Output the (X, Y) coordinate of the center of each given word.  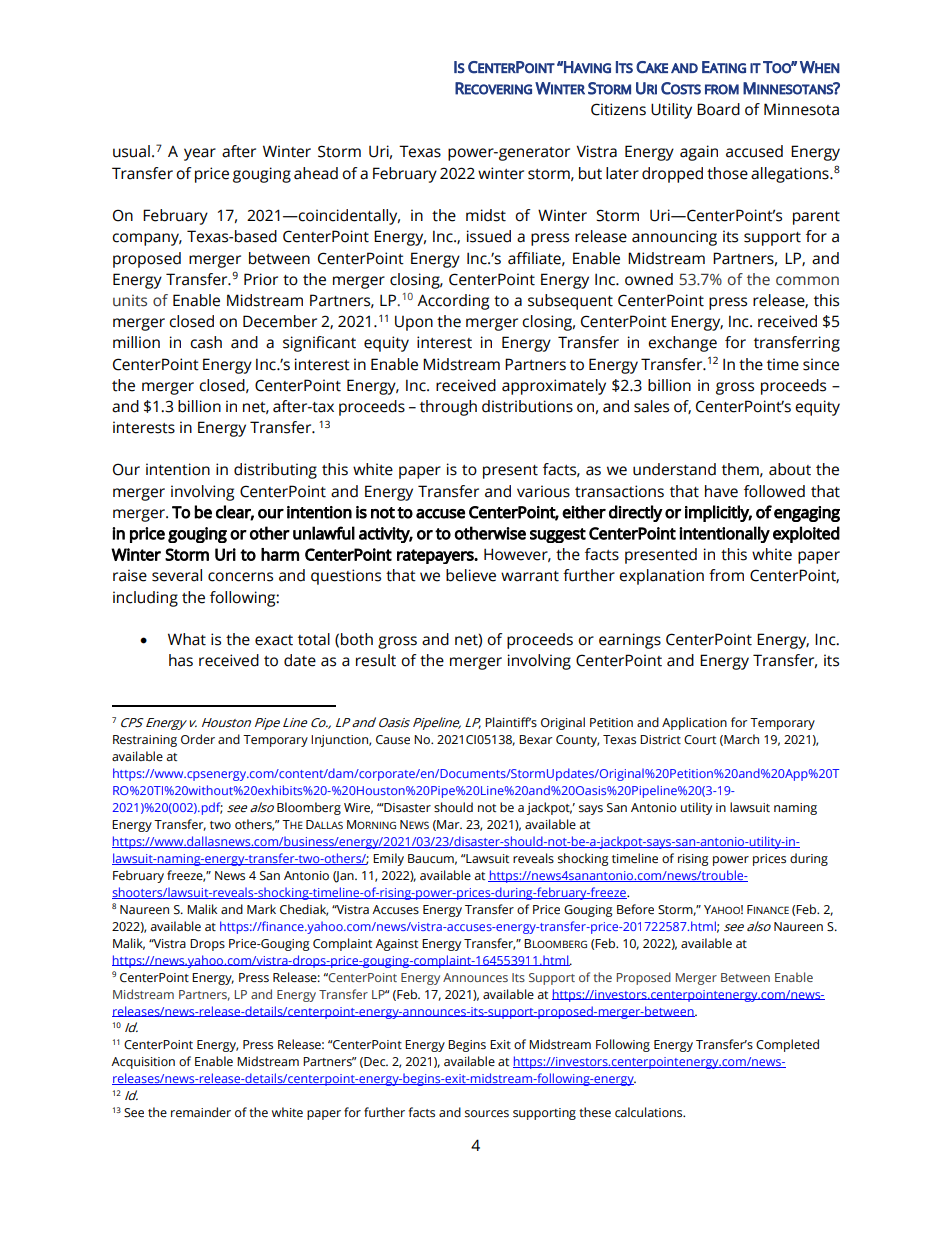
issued (489, 236)
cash (206, 342)
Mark (261, 909)
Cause (393, 740)
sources (487, 1114)
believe (471, 575)
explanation (661, 577)
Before (635, 909)
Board (718, 109)
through (448, 408)
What (187, 639)
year (200, 154)
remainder (201, 1112)
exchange (682, 344)
